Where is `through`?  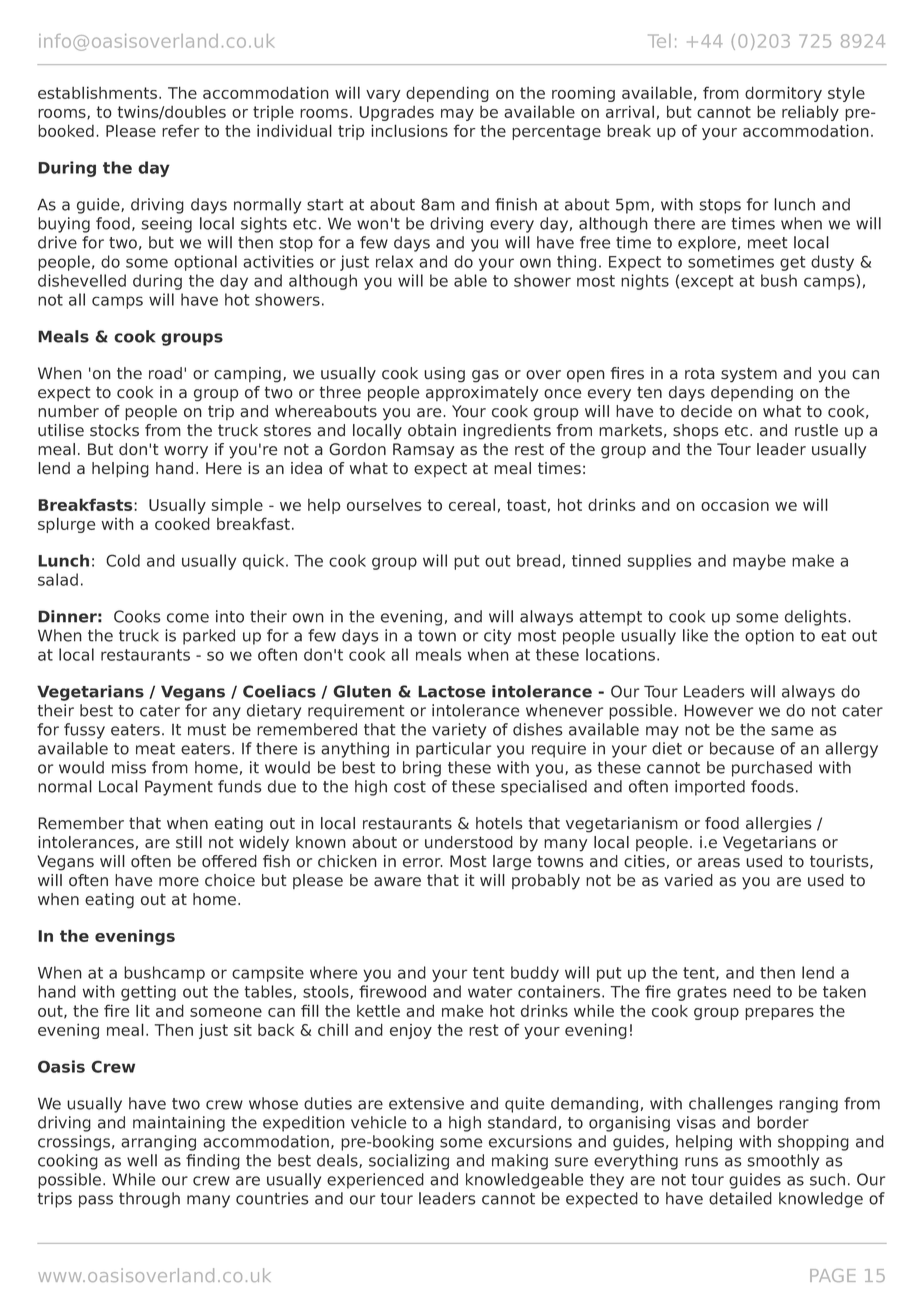
through is located at coordinates (149, 1200).
